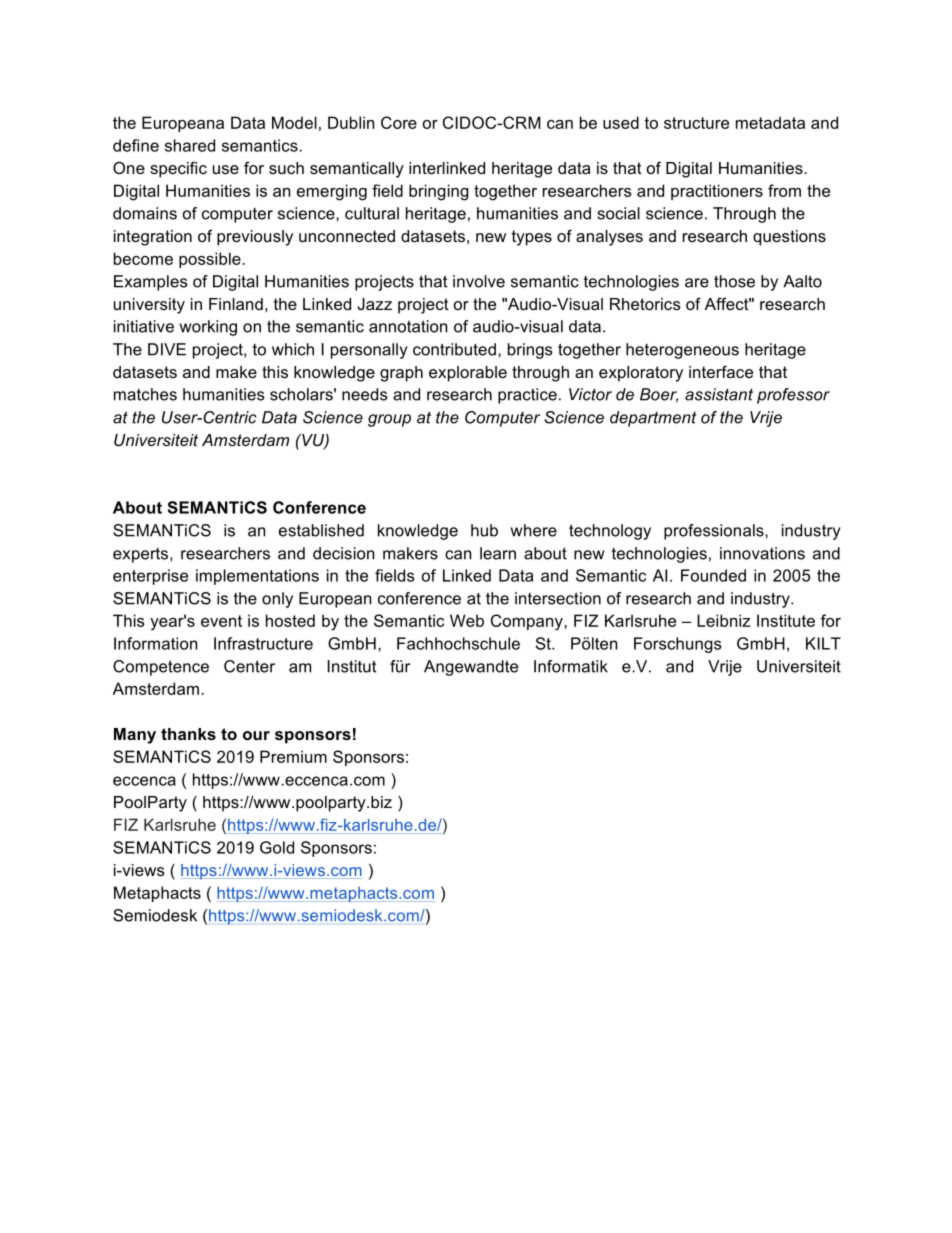 Image resolution: width=952 pixels, height=1233 pixels. Describe the element at coordinates (479, 281) in the screenshot. I see `involve` at that location.
